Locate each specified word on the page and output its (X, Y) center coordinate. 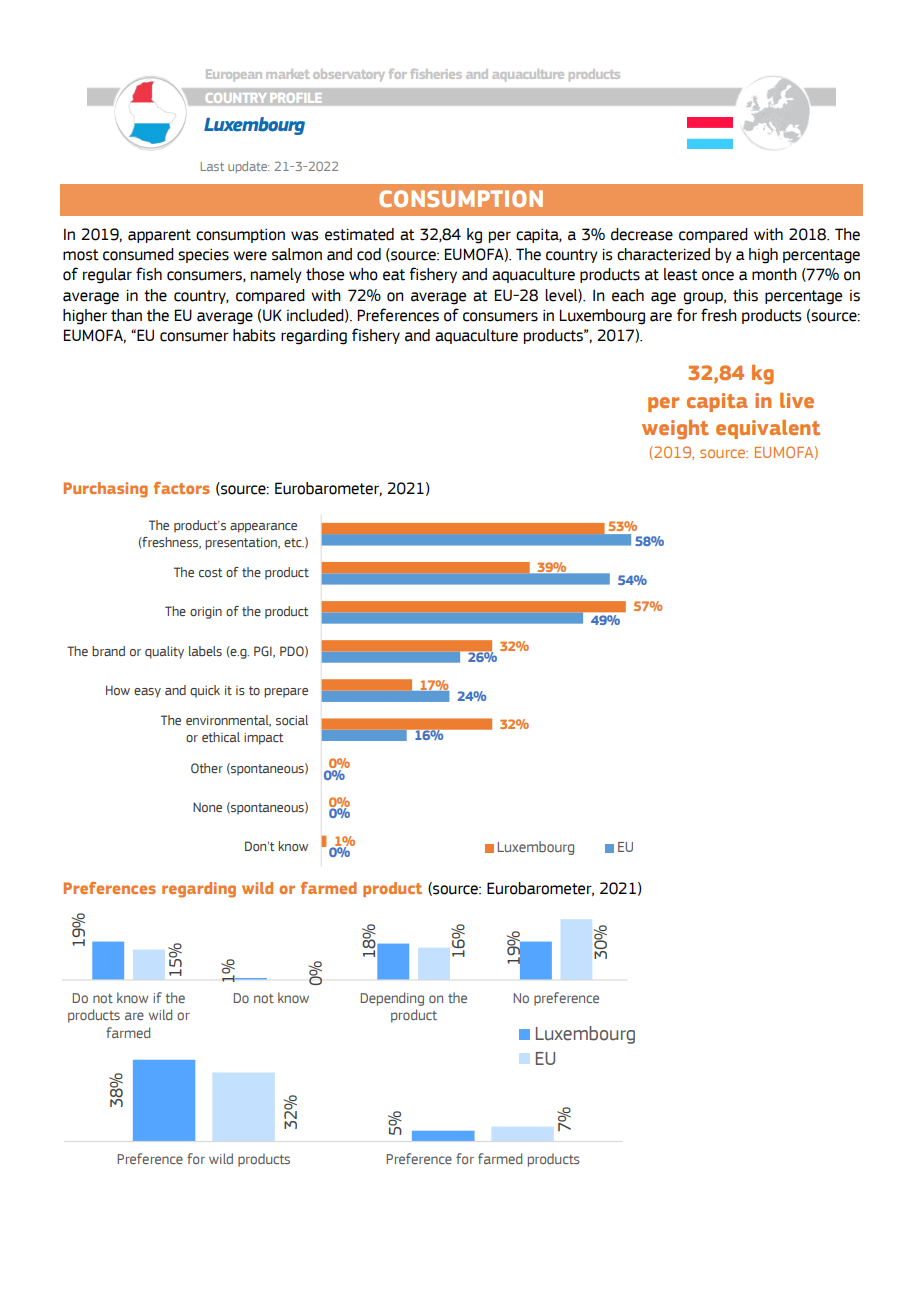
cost (211, 572)
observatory (349, 75)
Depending (392, 999)
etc (294, 542)
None (207, 807)
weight (675, 430)
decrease (642, 234)
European (234, 75)
